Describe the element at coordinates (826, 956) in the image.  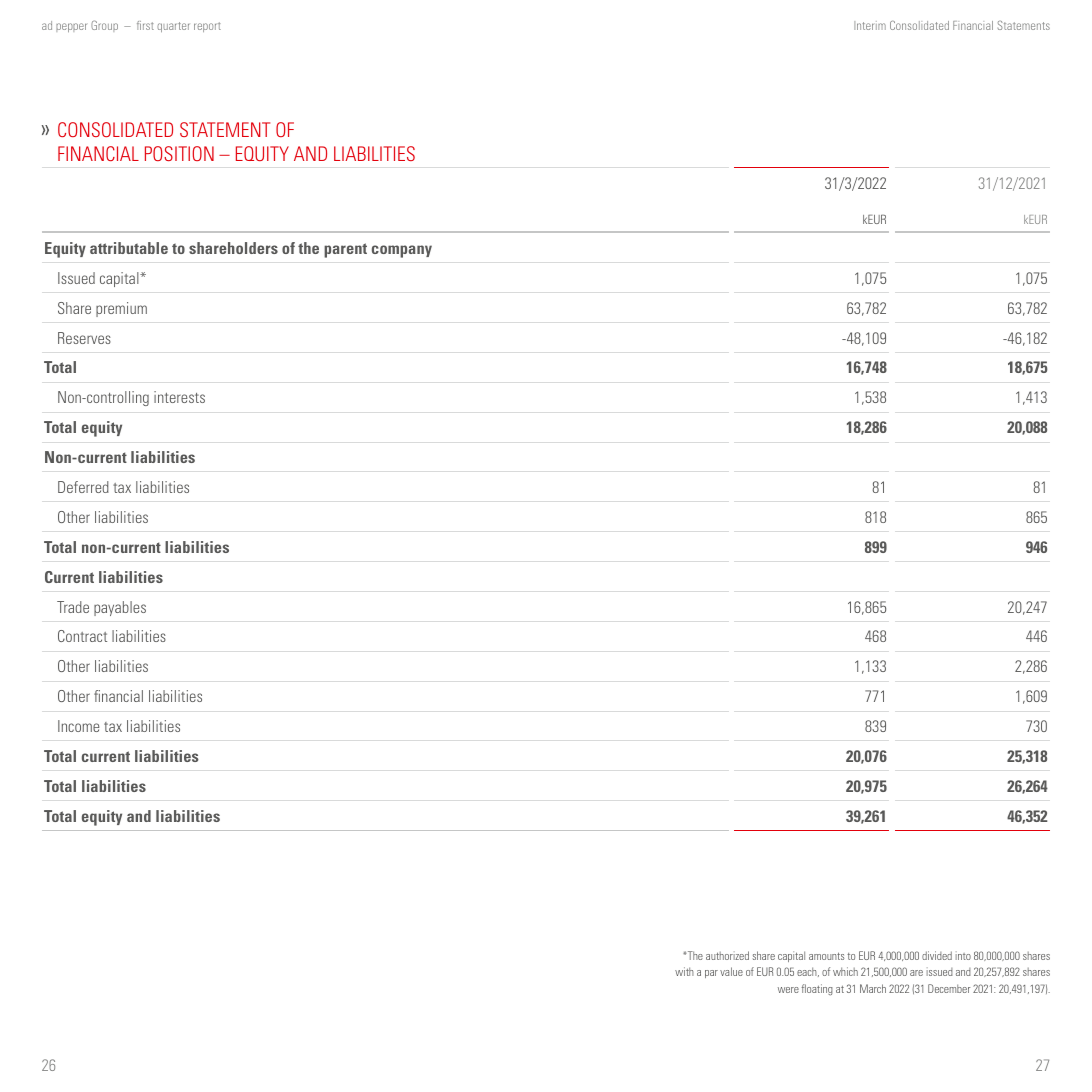
I see `amounts` at that location.
